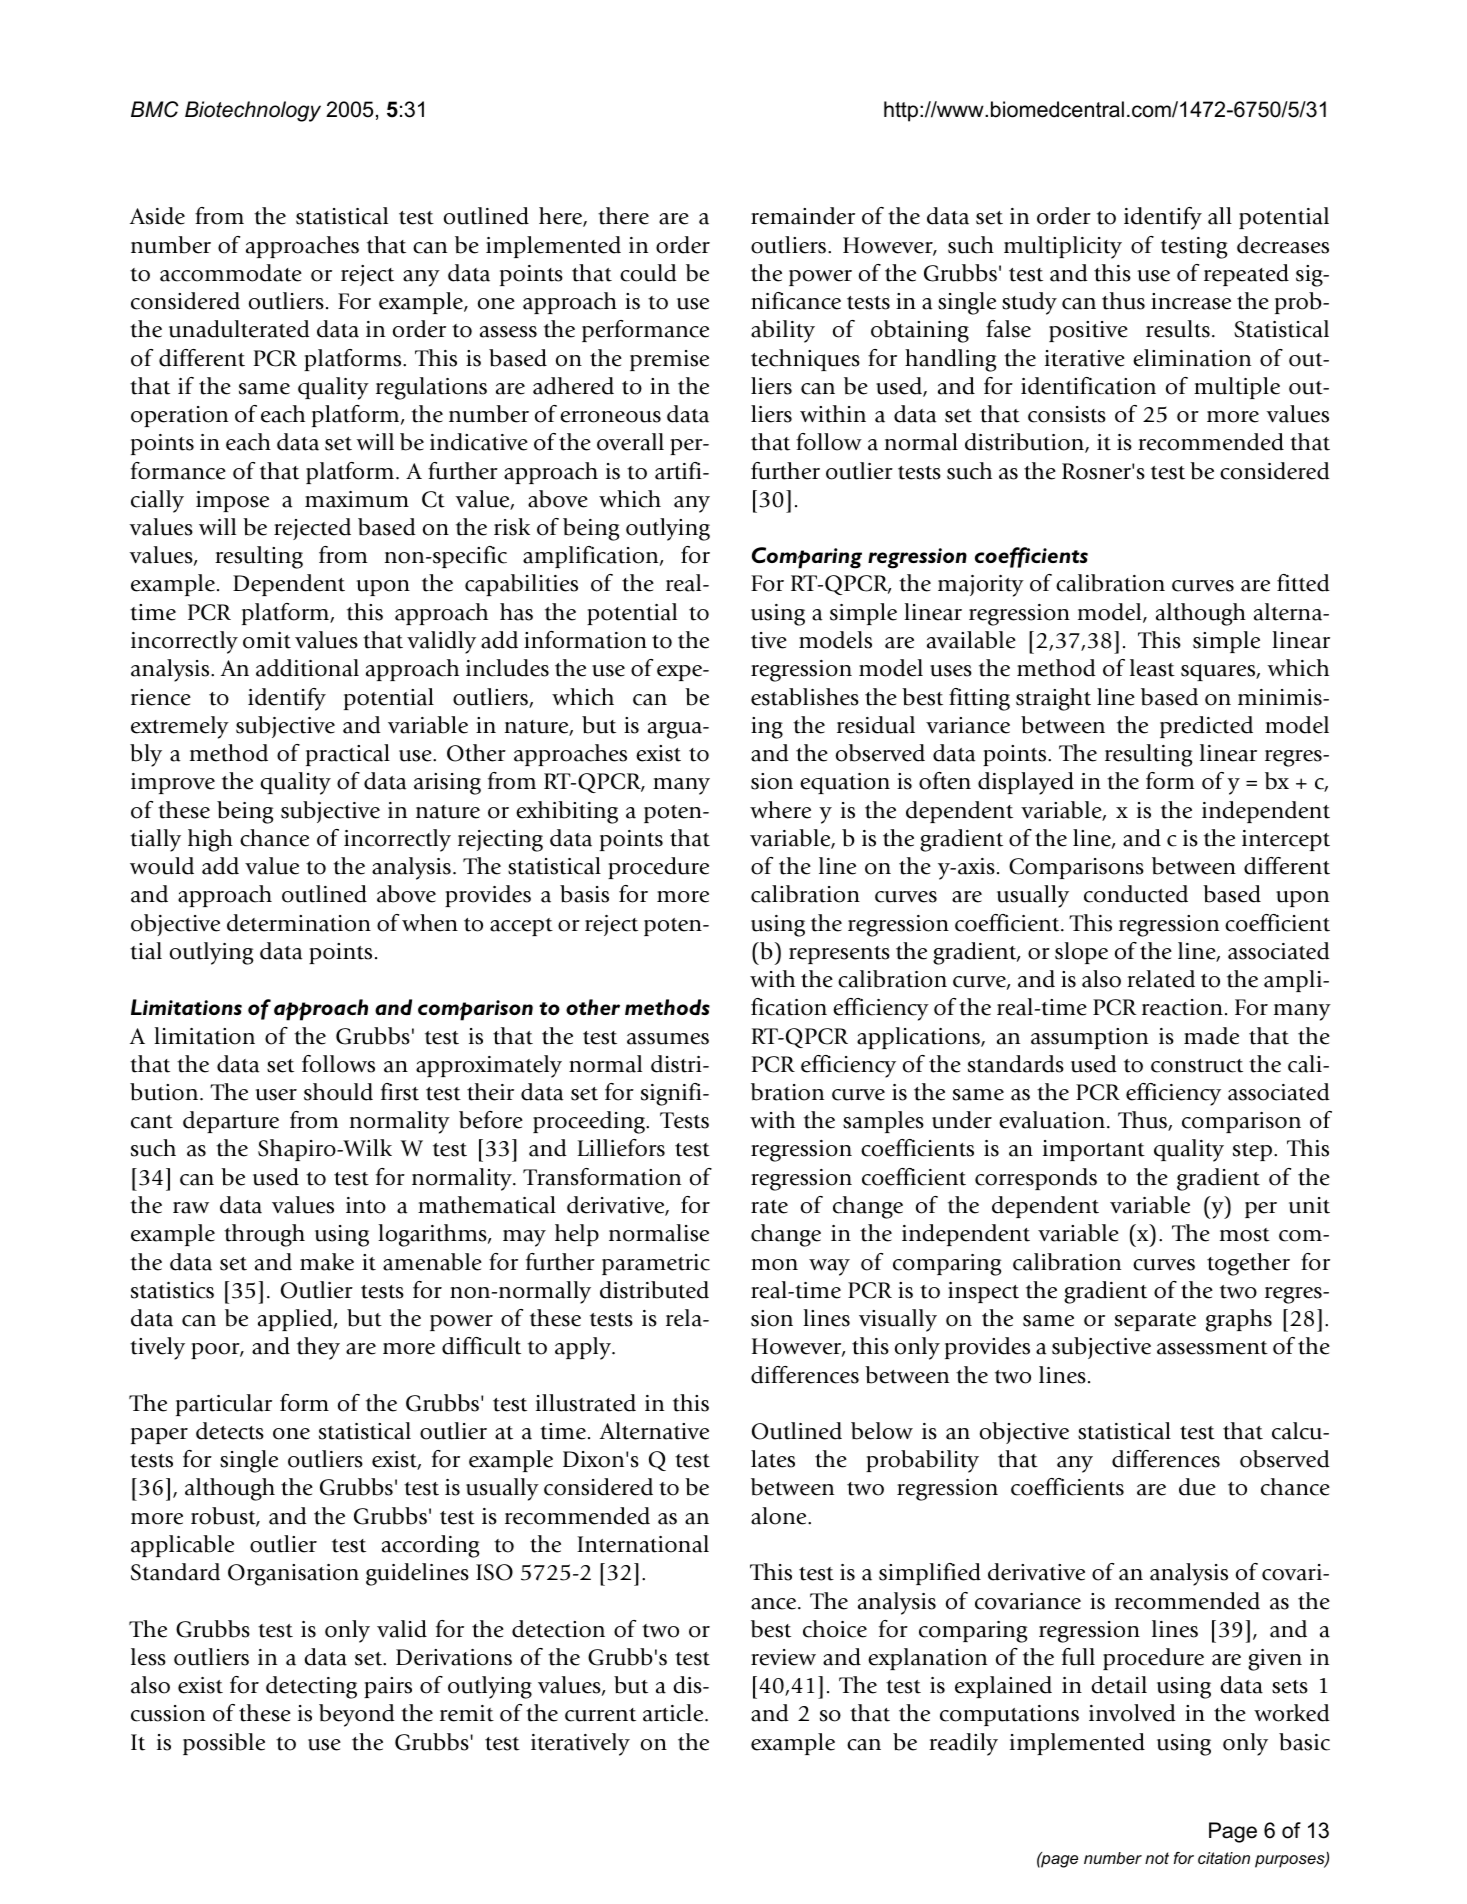 This image has height=1904, width=1467. What do you see at coordinates (253, 111) in the image?
I see `Biotechnology` at bounding box center [253, 111].
